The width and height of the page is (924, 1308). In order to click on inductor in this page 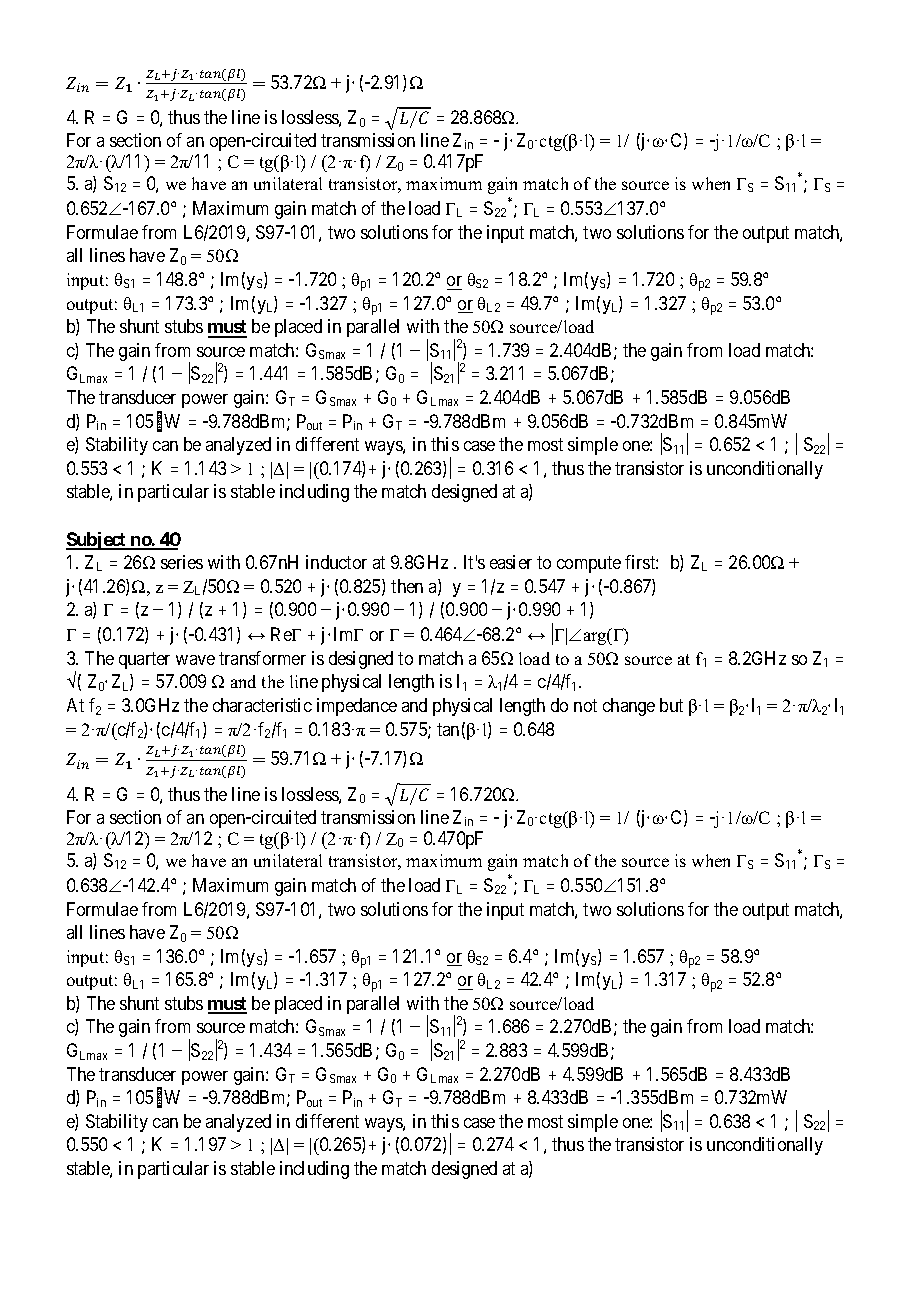, I will do `click(336, 562)`.
